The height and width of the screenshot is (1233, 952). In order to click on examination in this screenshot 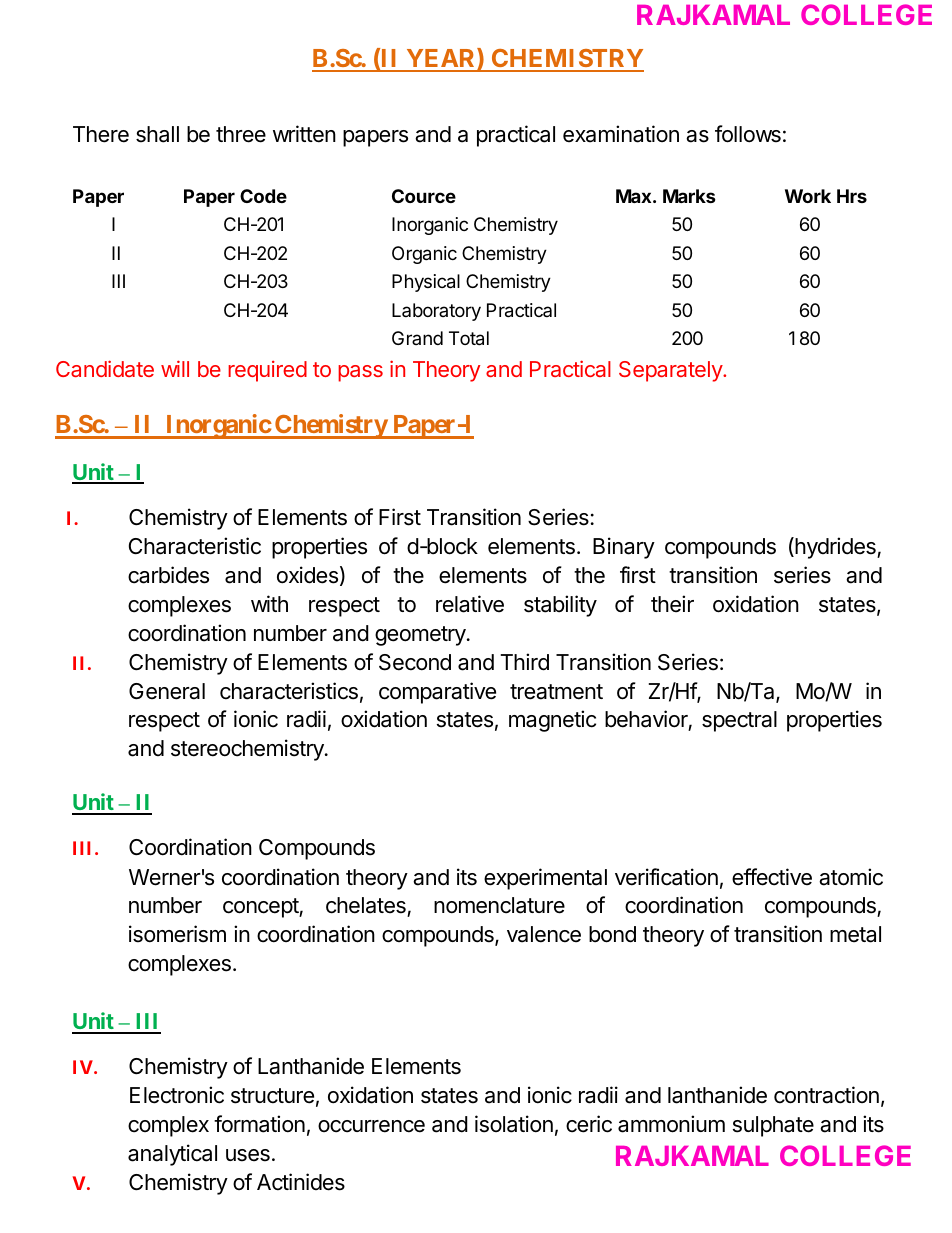, I will do `click(621, 134)`.
